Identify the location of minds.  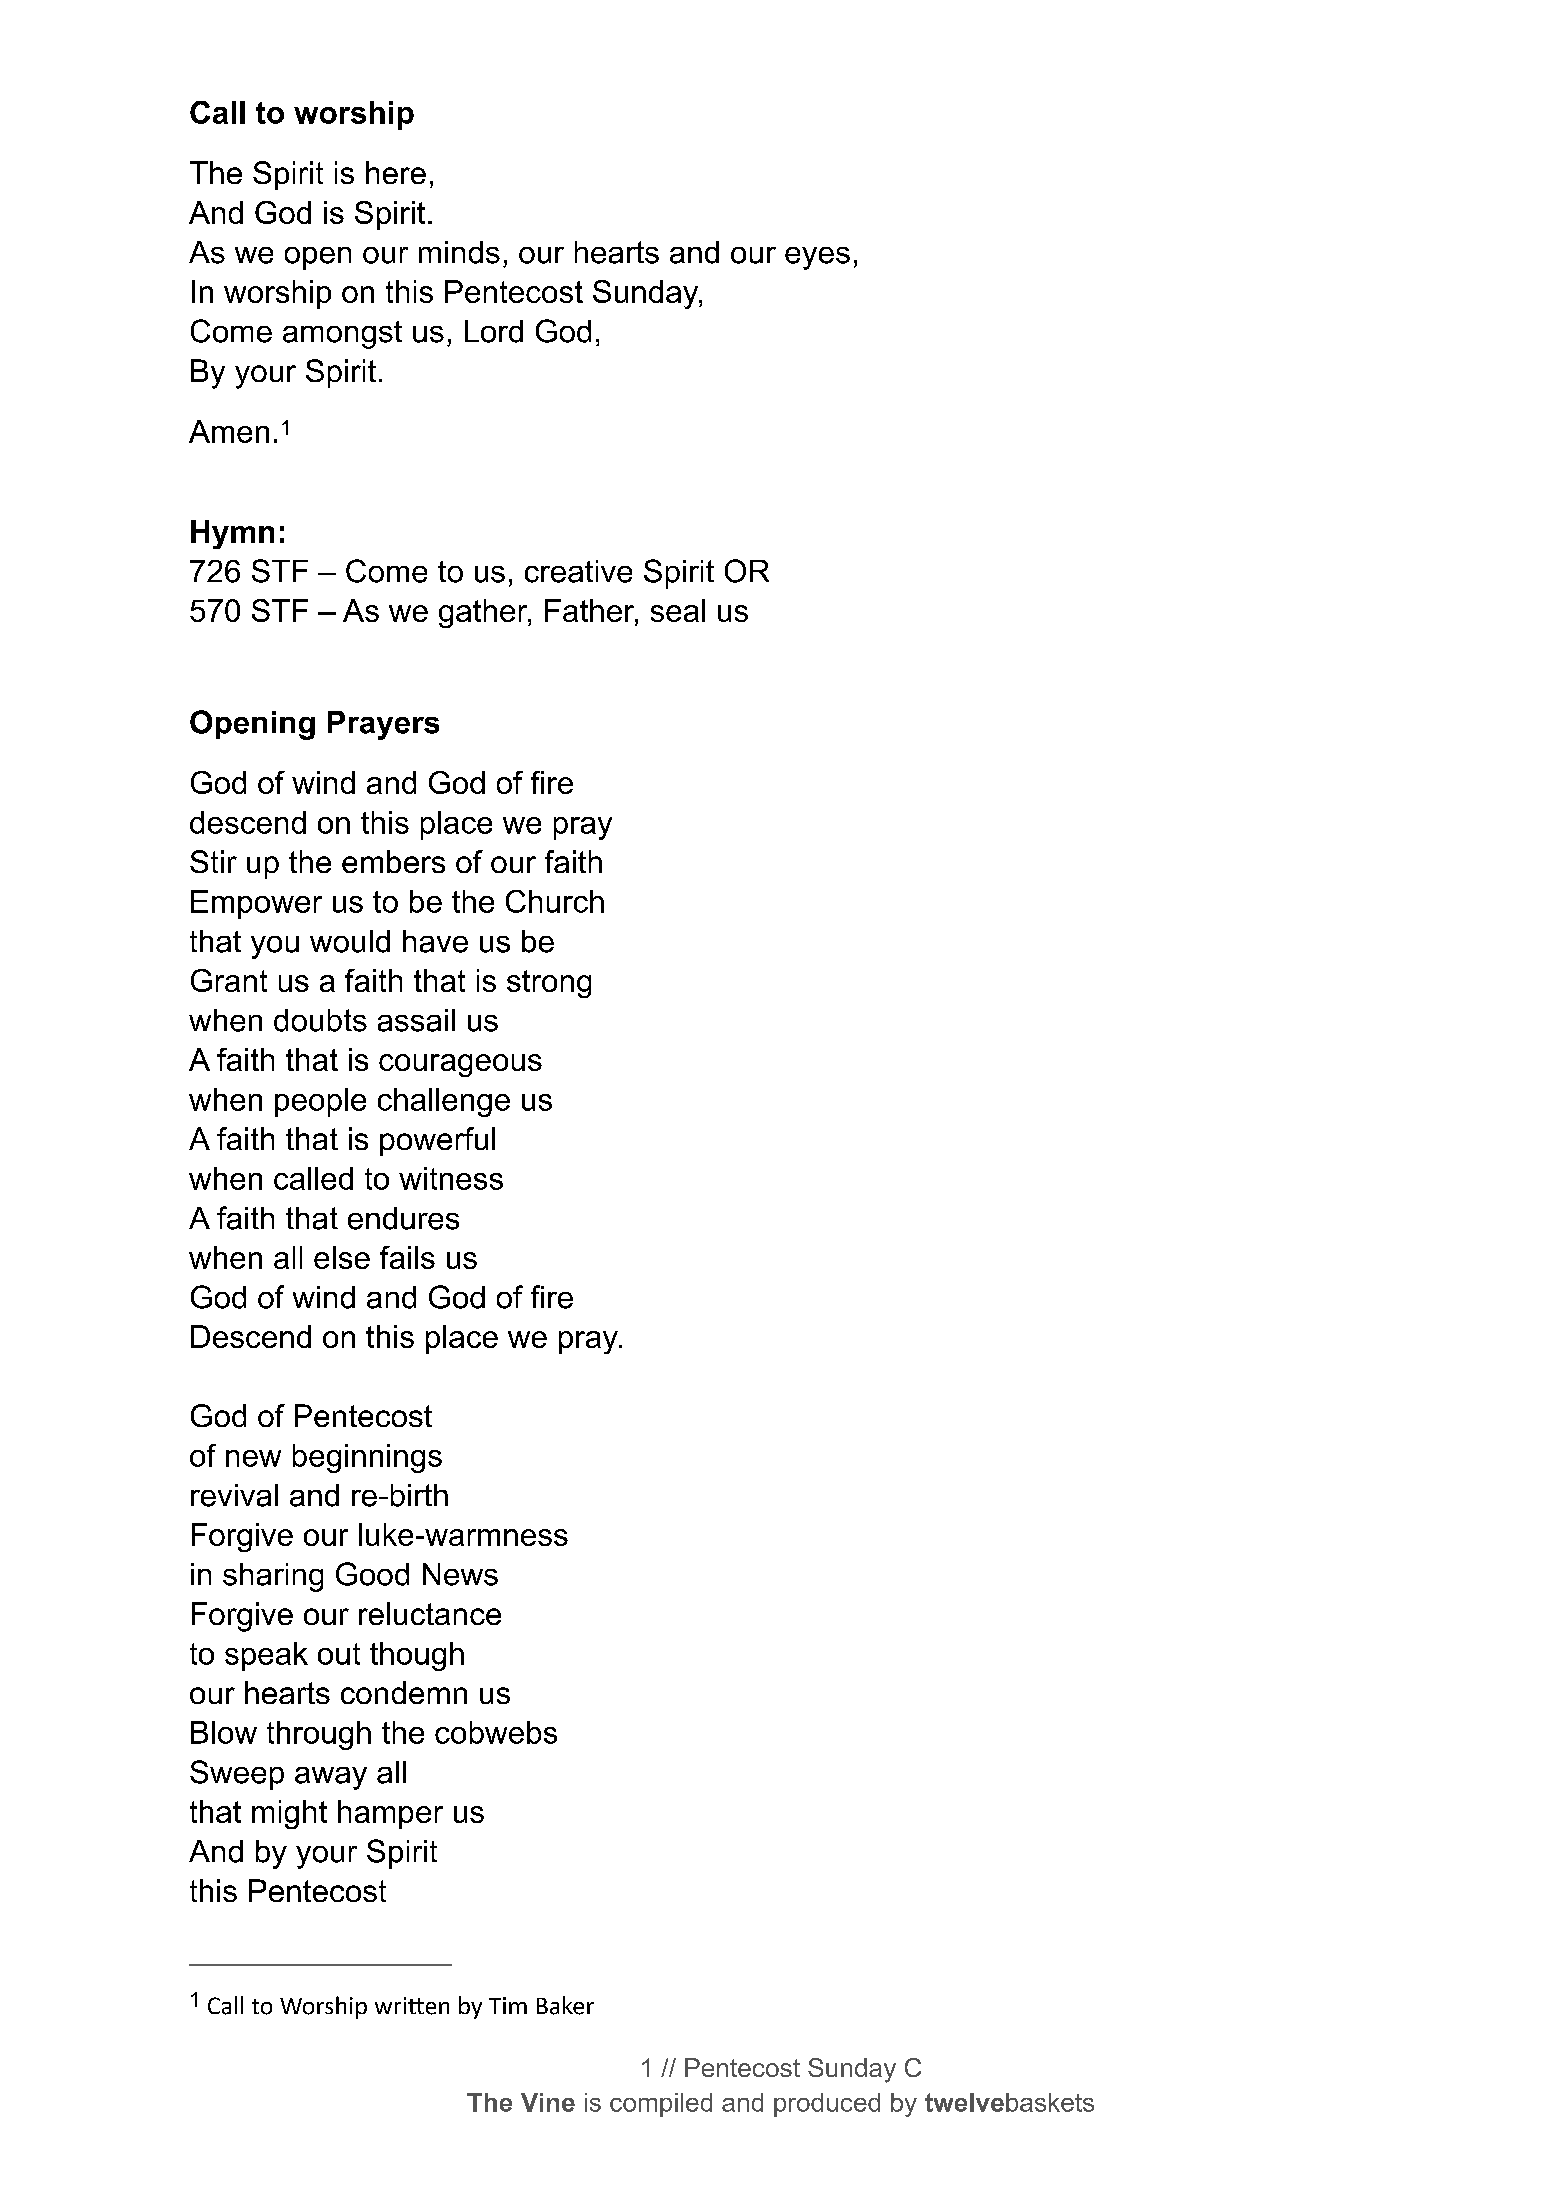
(459, 252).
